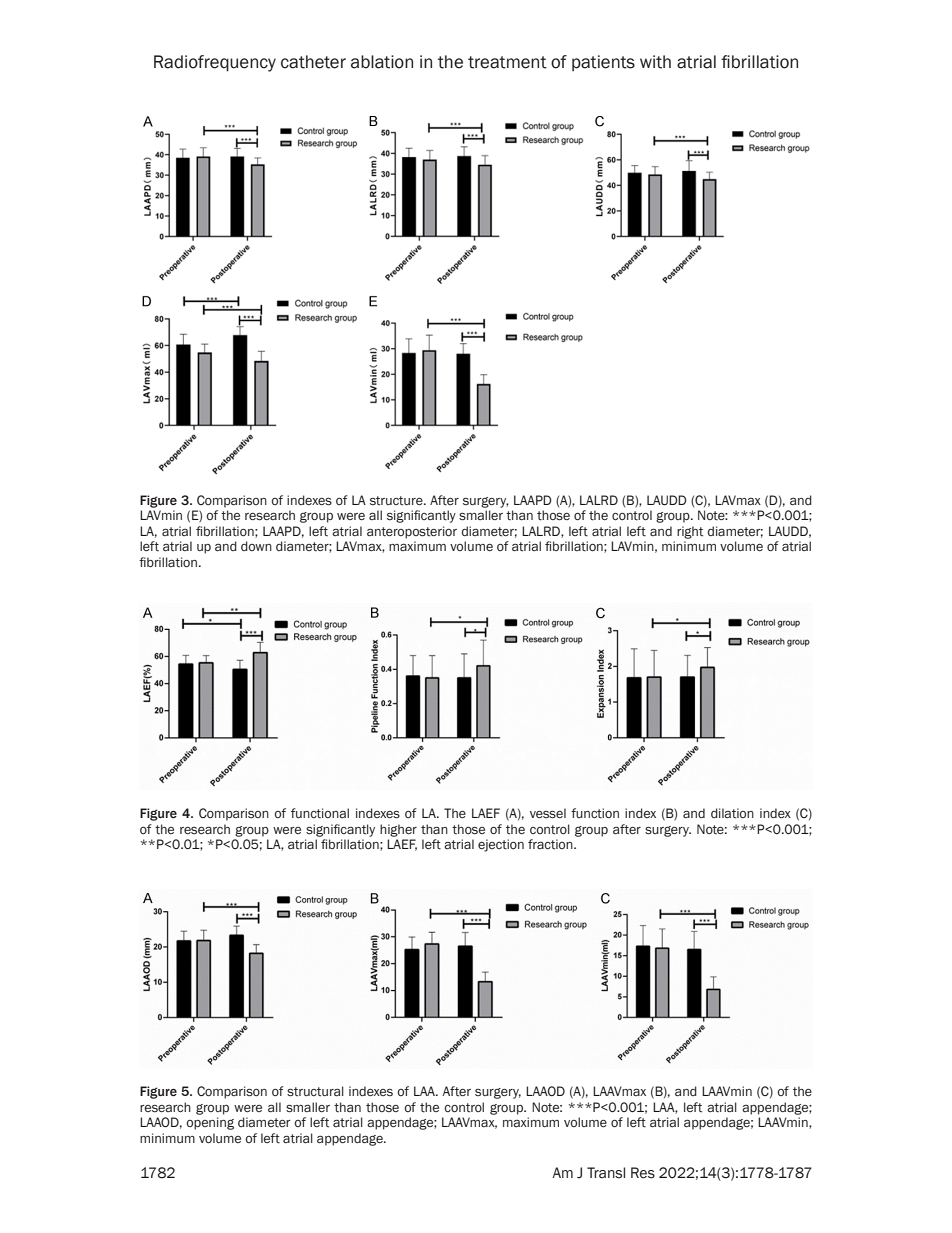  What do you see at coordinates (606, 1173) in the screenshot?
I see `Transl` at bounding box center [606, 1173].
